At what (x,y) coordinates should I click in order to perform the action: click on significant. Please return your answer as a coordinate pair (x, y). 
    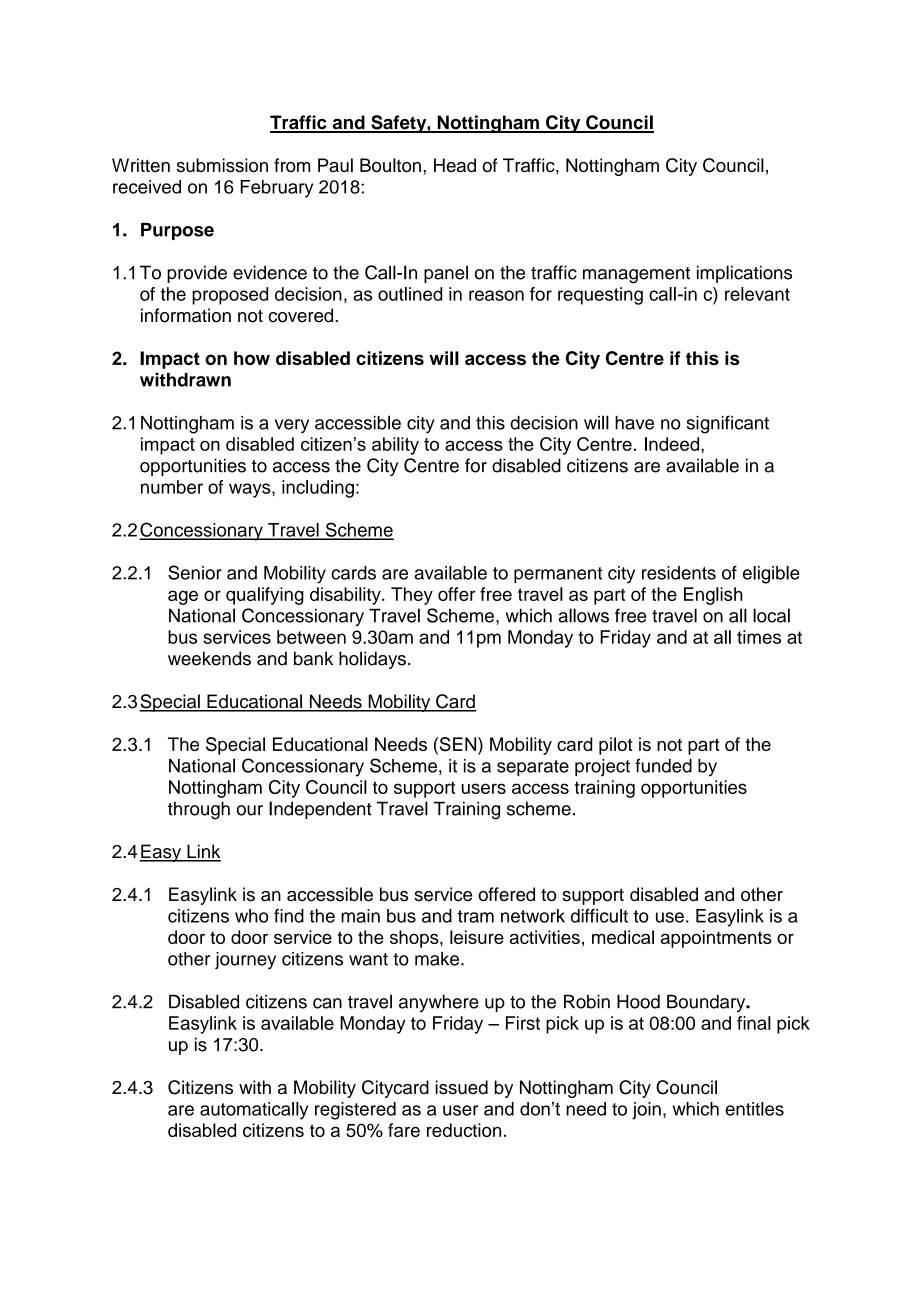
    Looking at the image, I should click on (728, 424).
